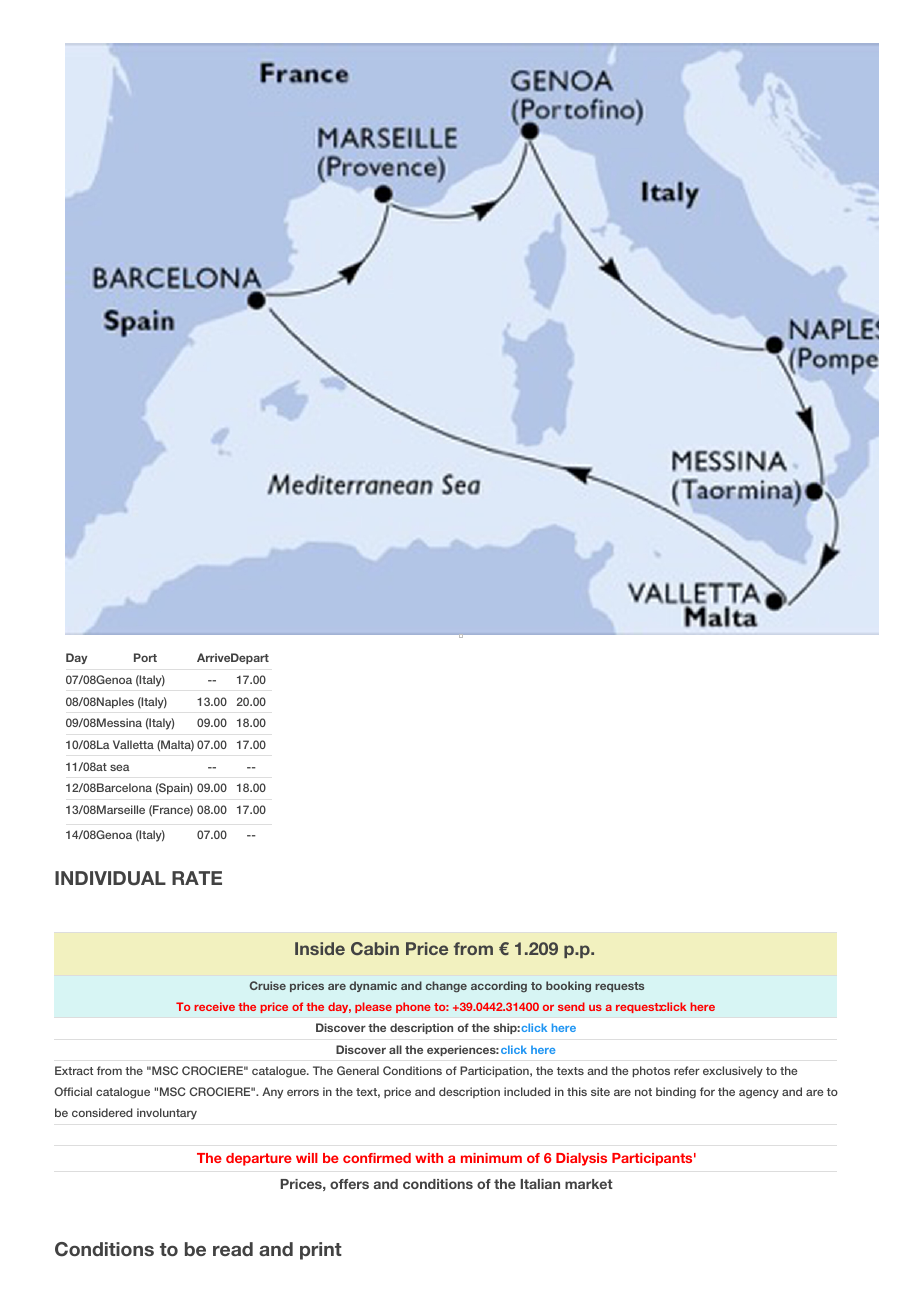 The image size is (924, 1308). I want to click on booking, so click(568, 986).
